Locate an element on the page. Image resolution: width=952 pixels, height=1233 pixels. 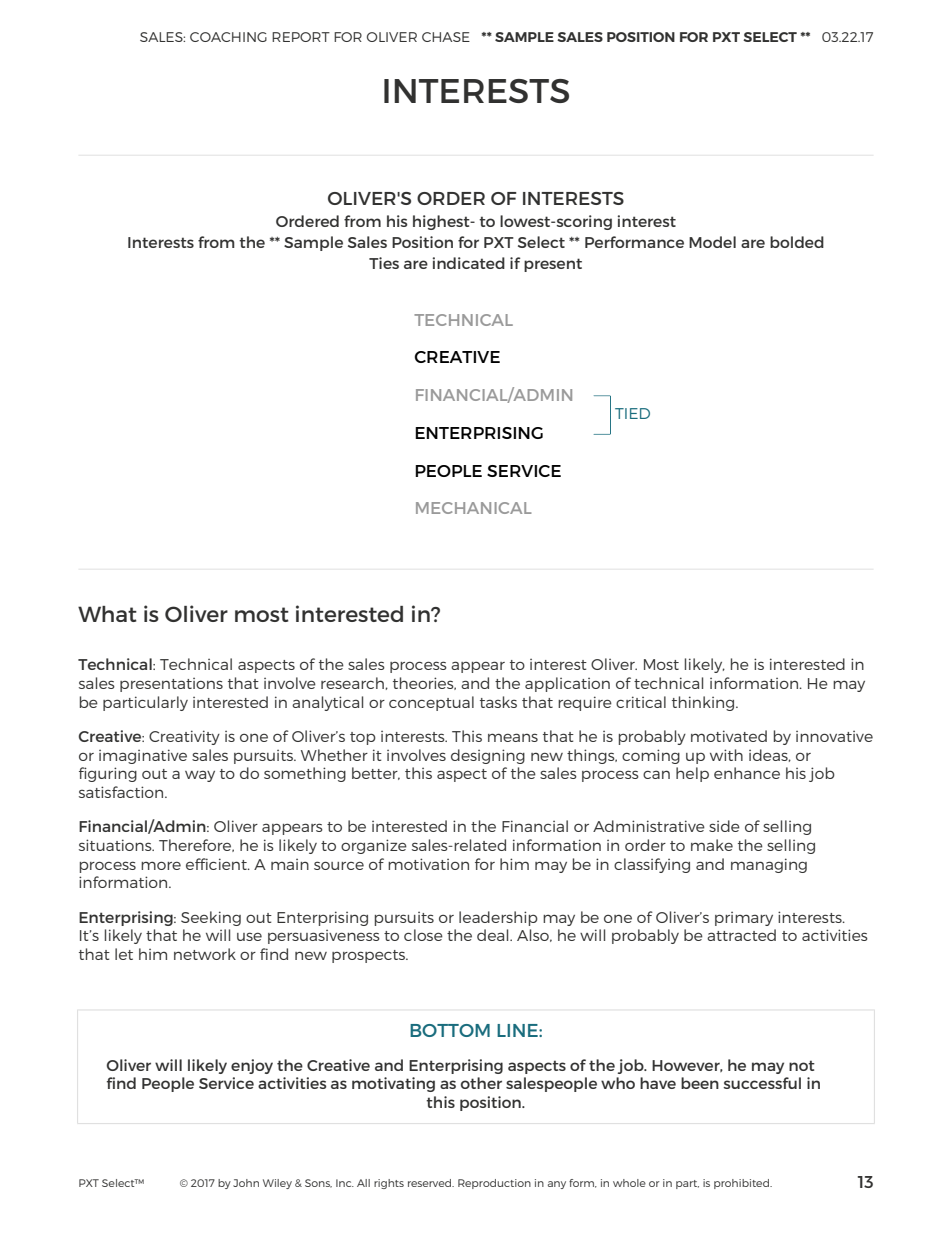
COACHING is located at coordinates (228, 37).
